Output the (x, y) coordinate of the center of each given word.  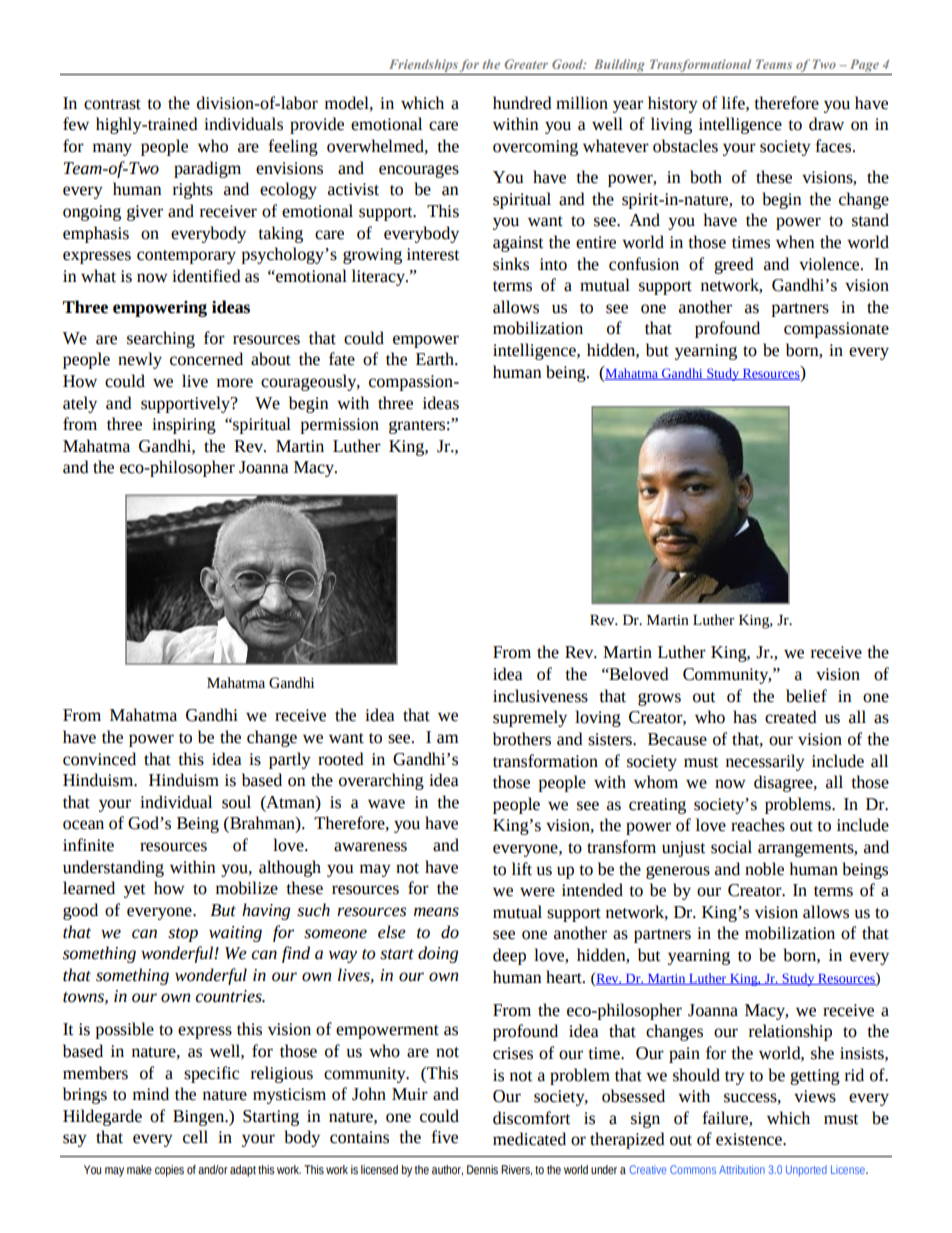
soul (236, 802)
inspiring (184, 426)
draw (826, 124)
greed (734, 265)
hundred (522, 103)
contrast (112, 104)
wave (386, 804)
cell (195, 1137)
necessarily (765, 762)
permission (339, 426)
